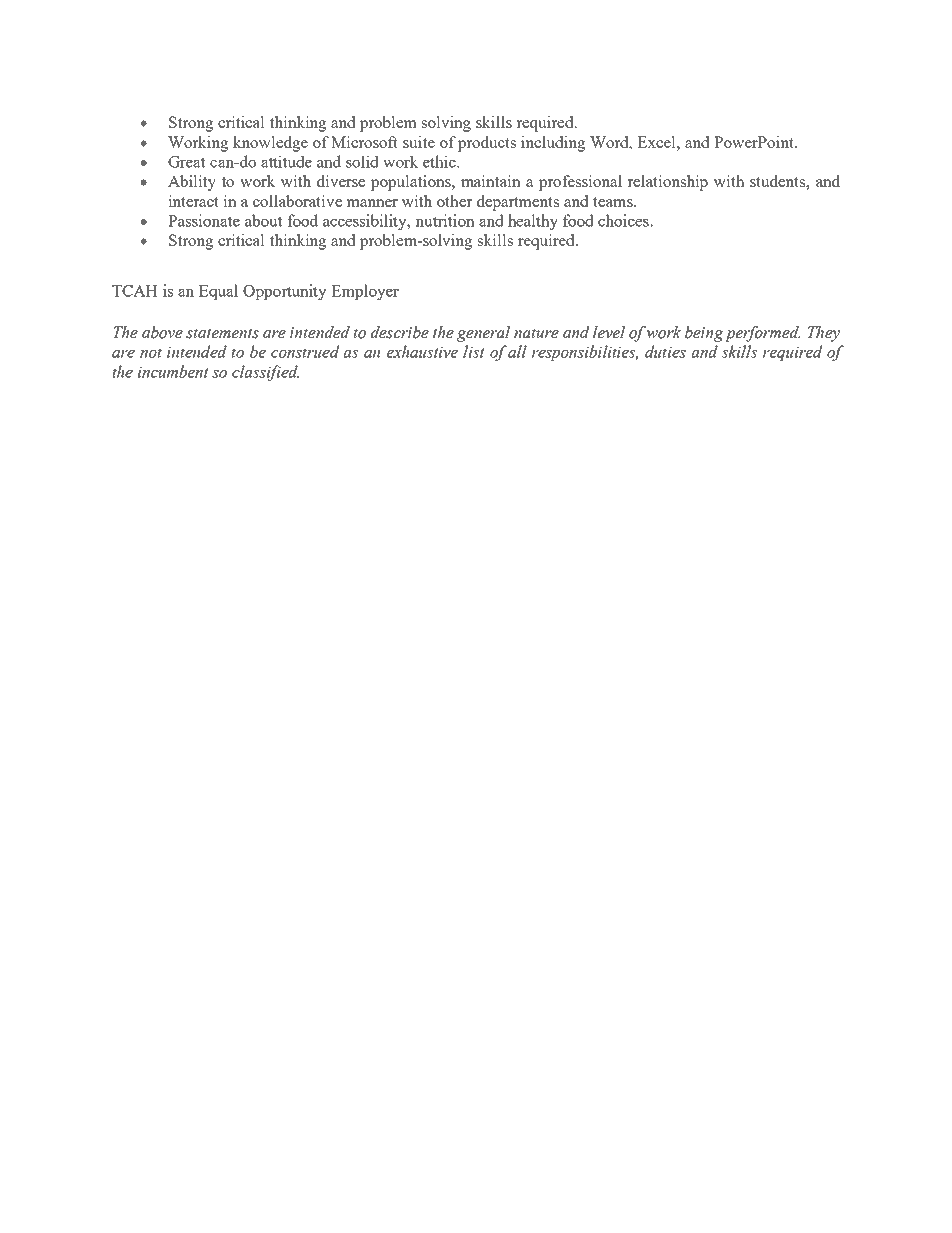 The image size is (952, 1233). What do you see at coordinates (265, 373) in the image?
I see `classified` at bounding box center [265, 373].
